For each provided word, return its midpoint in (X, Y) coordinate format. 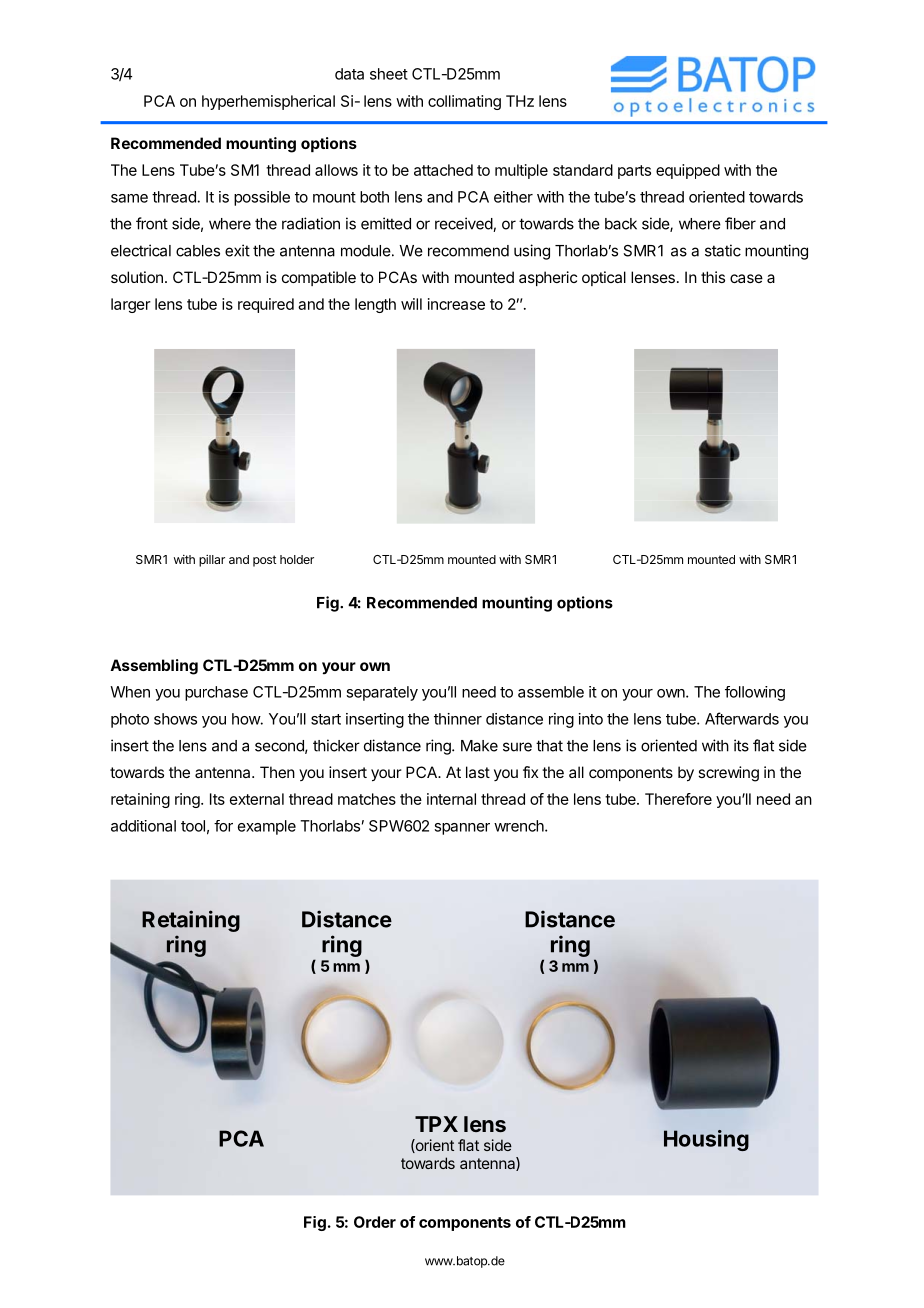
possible (262, 198)
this (713, 277)
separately (382, 693)
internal (451, 799)
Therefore (678, 799)
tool (193, 826)
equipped (688, 171)
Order (375, 1222)
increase (456, 304)
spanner (462, 829)
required (266, 305)
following (755, 693)
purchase (216, 693)
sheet (389, 74)
